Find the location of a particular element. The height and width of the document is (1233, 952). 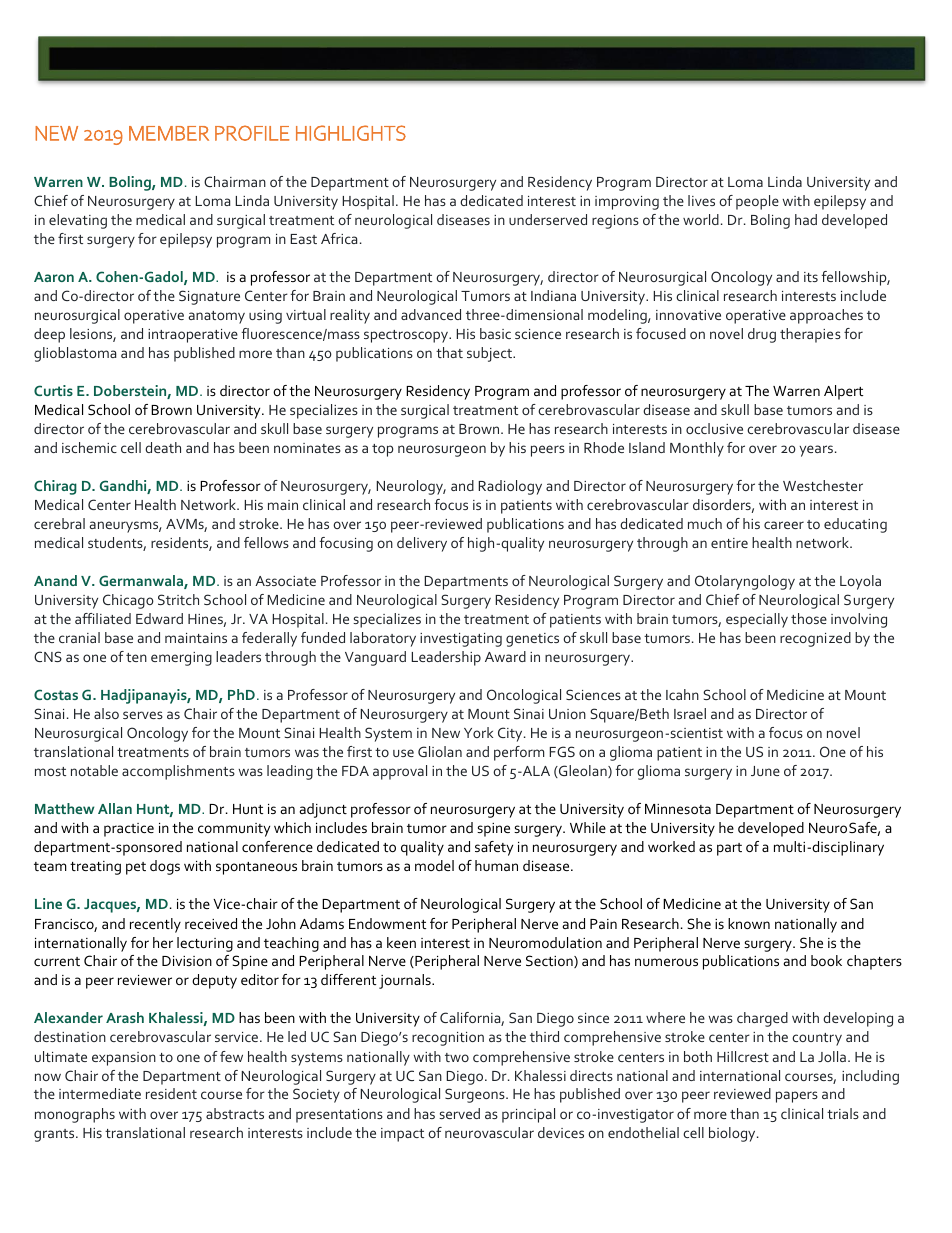

Westchester is located at coordinates (823, 485).
